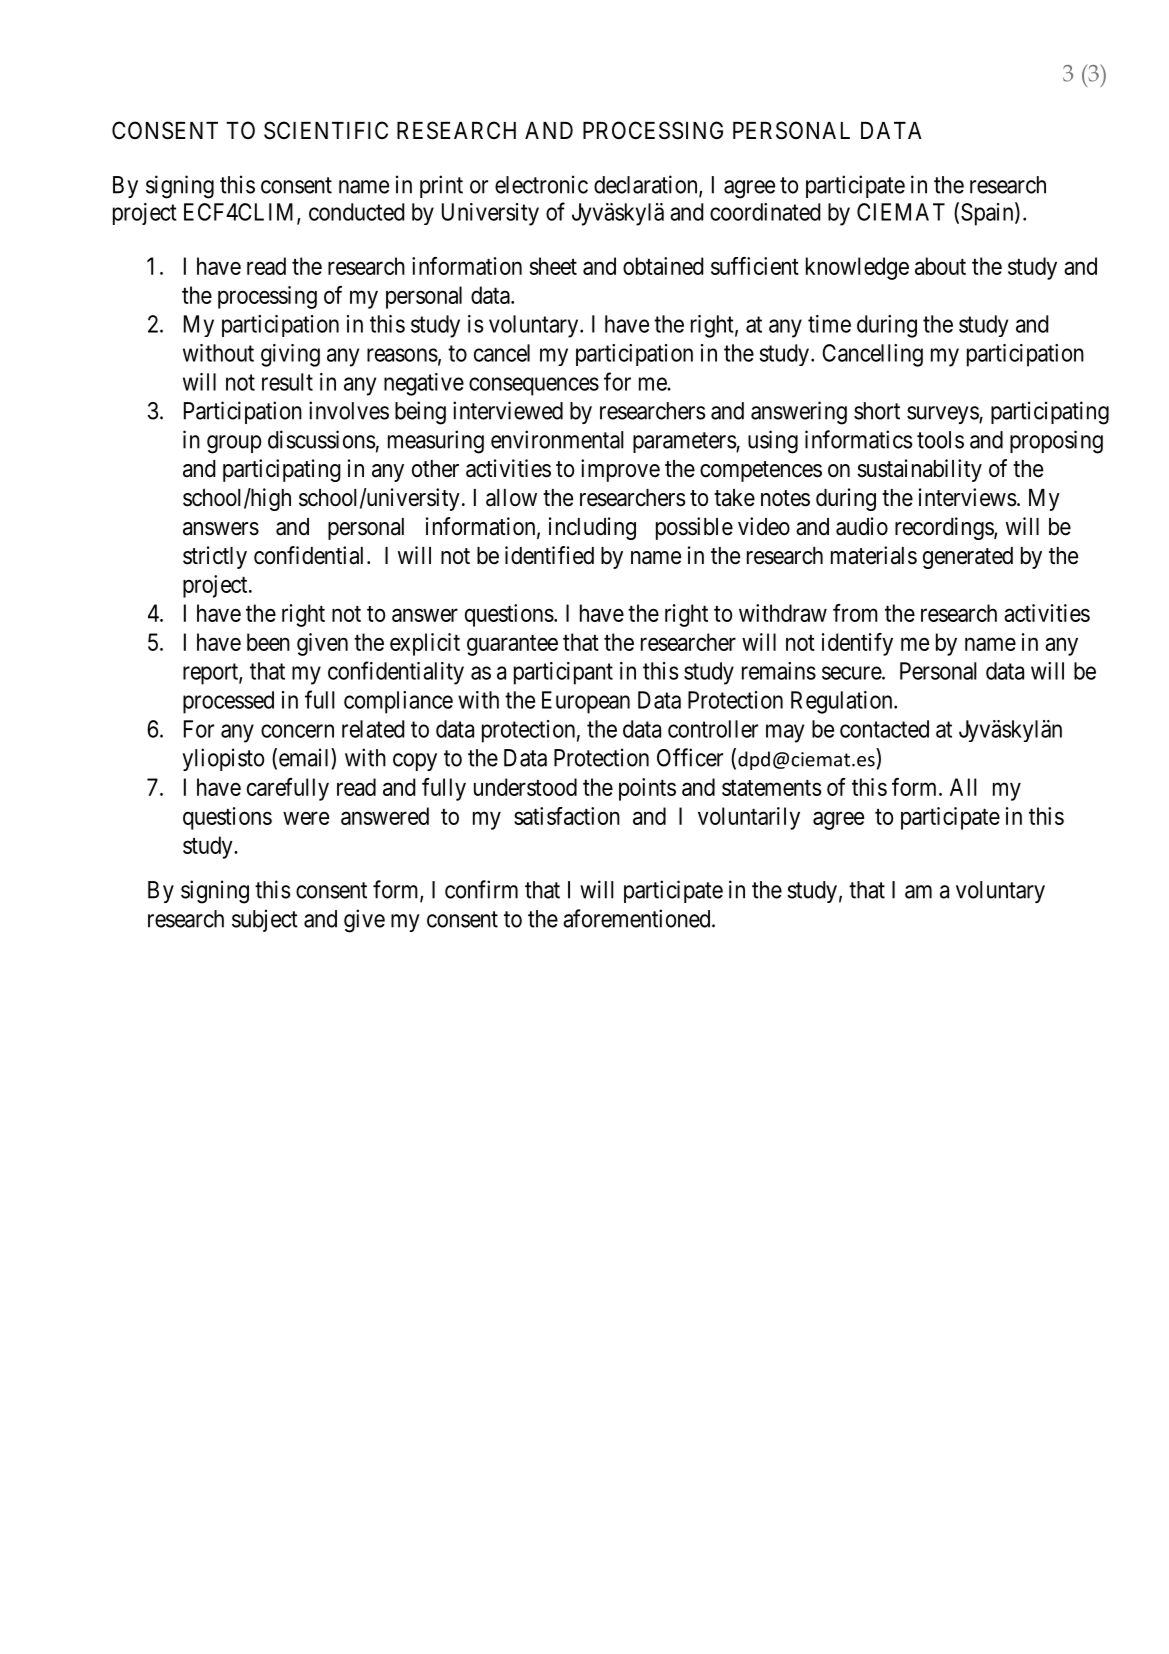 The height and width of the image is (1654, 1169). I want to click on coordinated, so click(765, 212).
